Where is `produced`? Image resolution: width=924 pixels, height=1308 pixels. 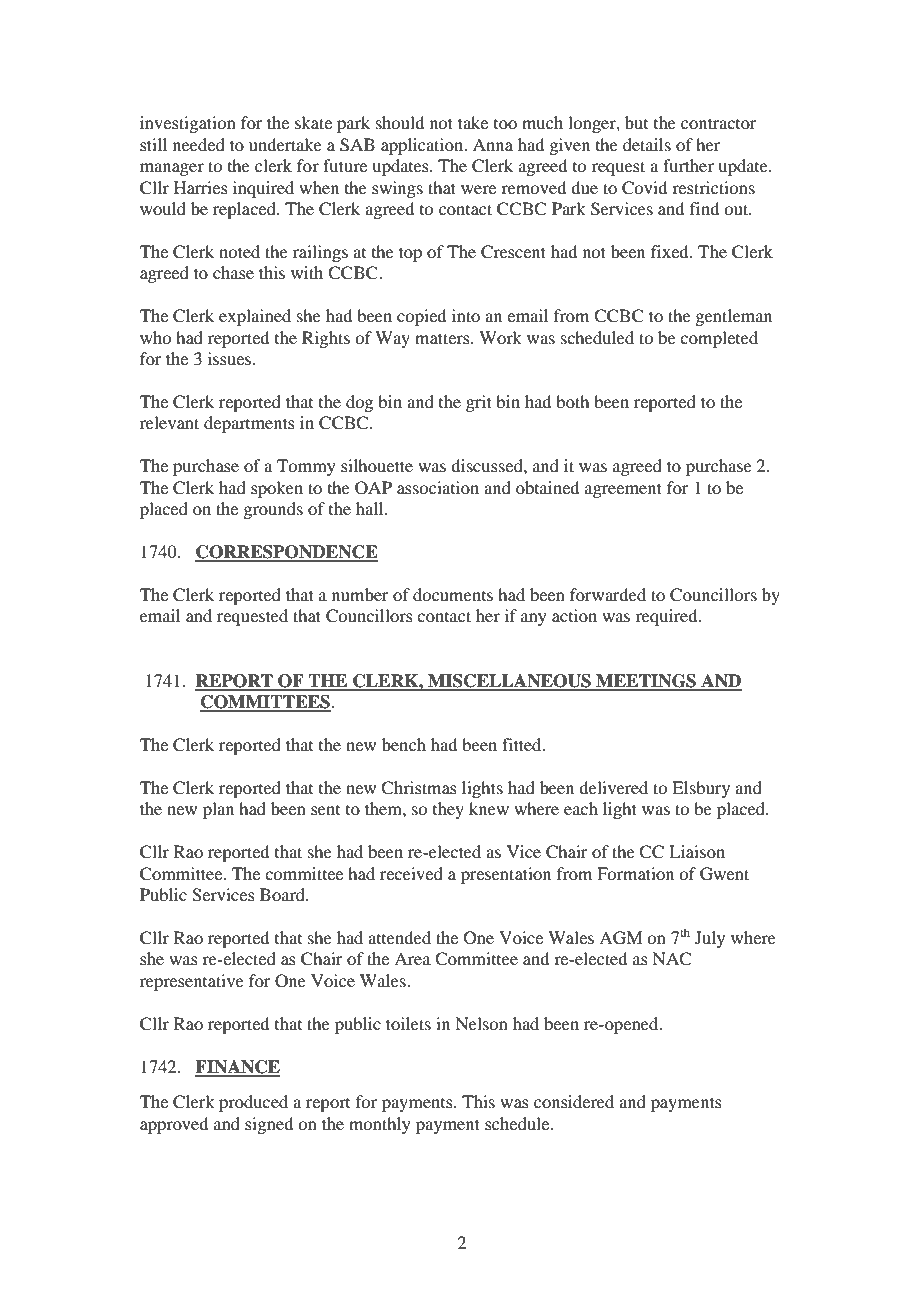 produced is located at coordinates (253, 1103).
